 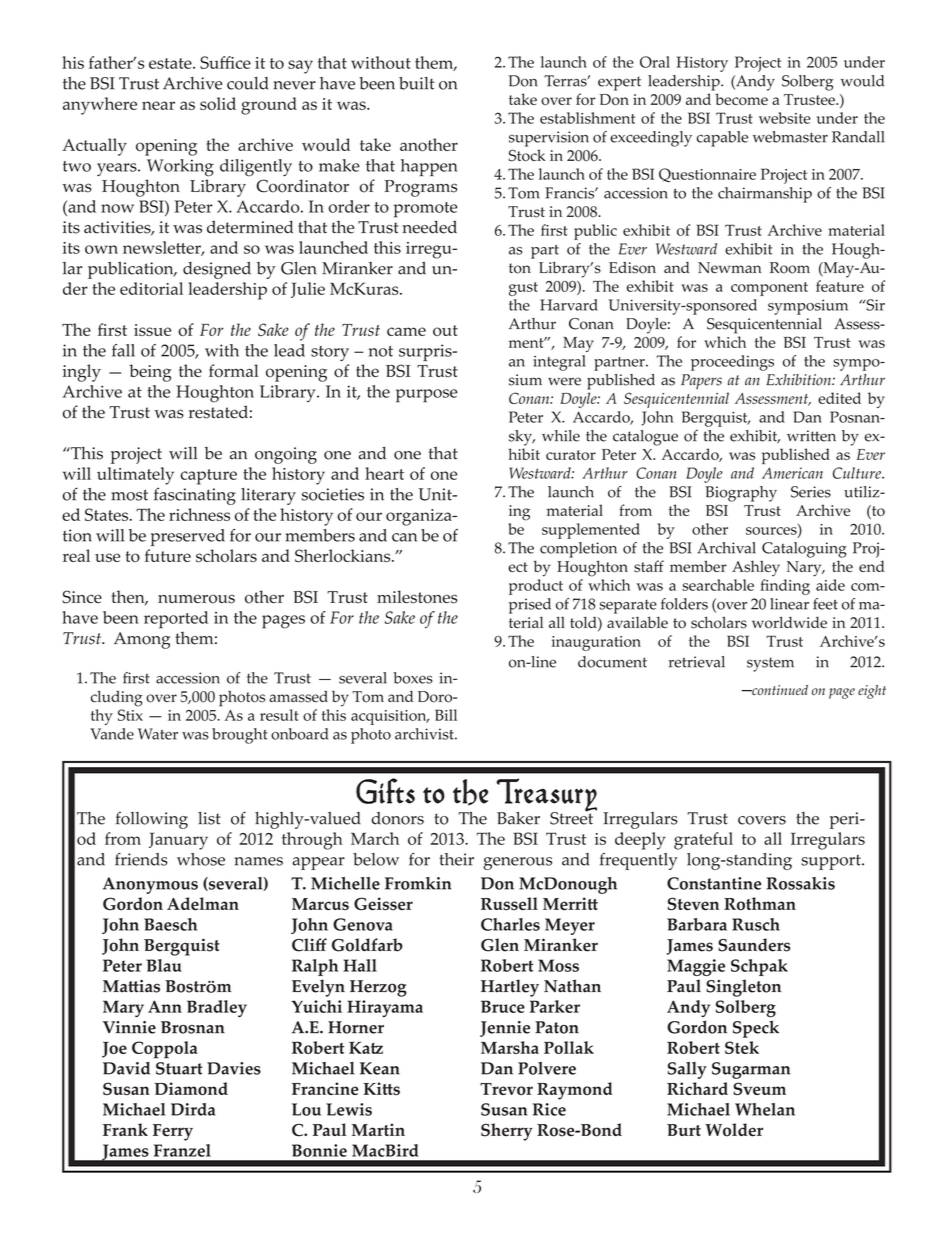 I want to click on Bill, so click(x=446, y=715).
